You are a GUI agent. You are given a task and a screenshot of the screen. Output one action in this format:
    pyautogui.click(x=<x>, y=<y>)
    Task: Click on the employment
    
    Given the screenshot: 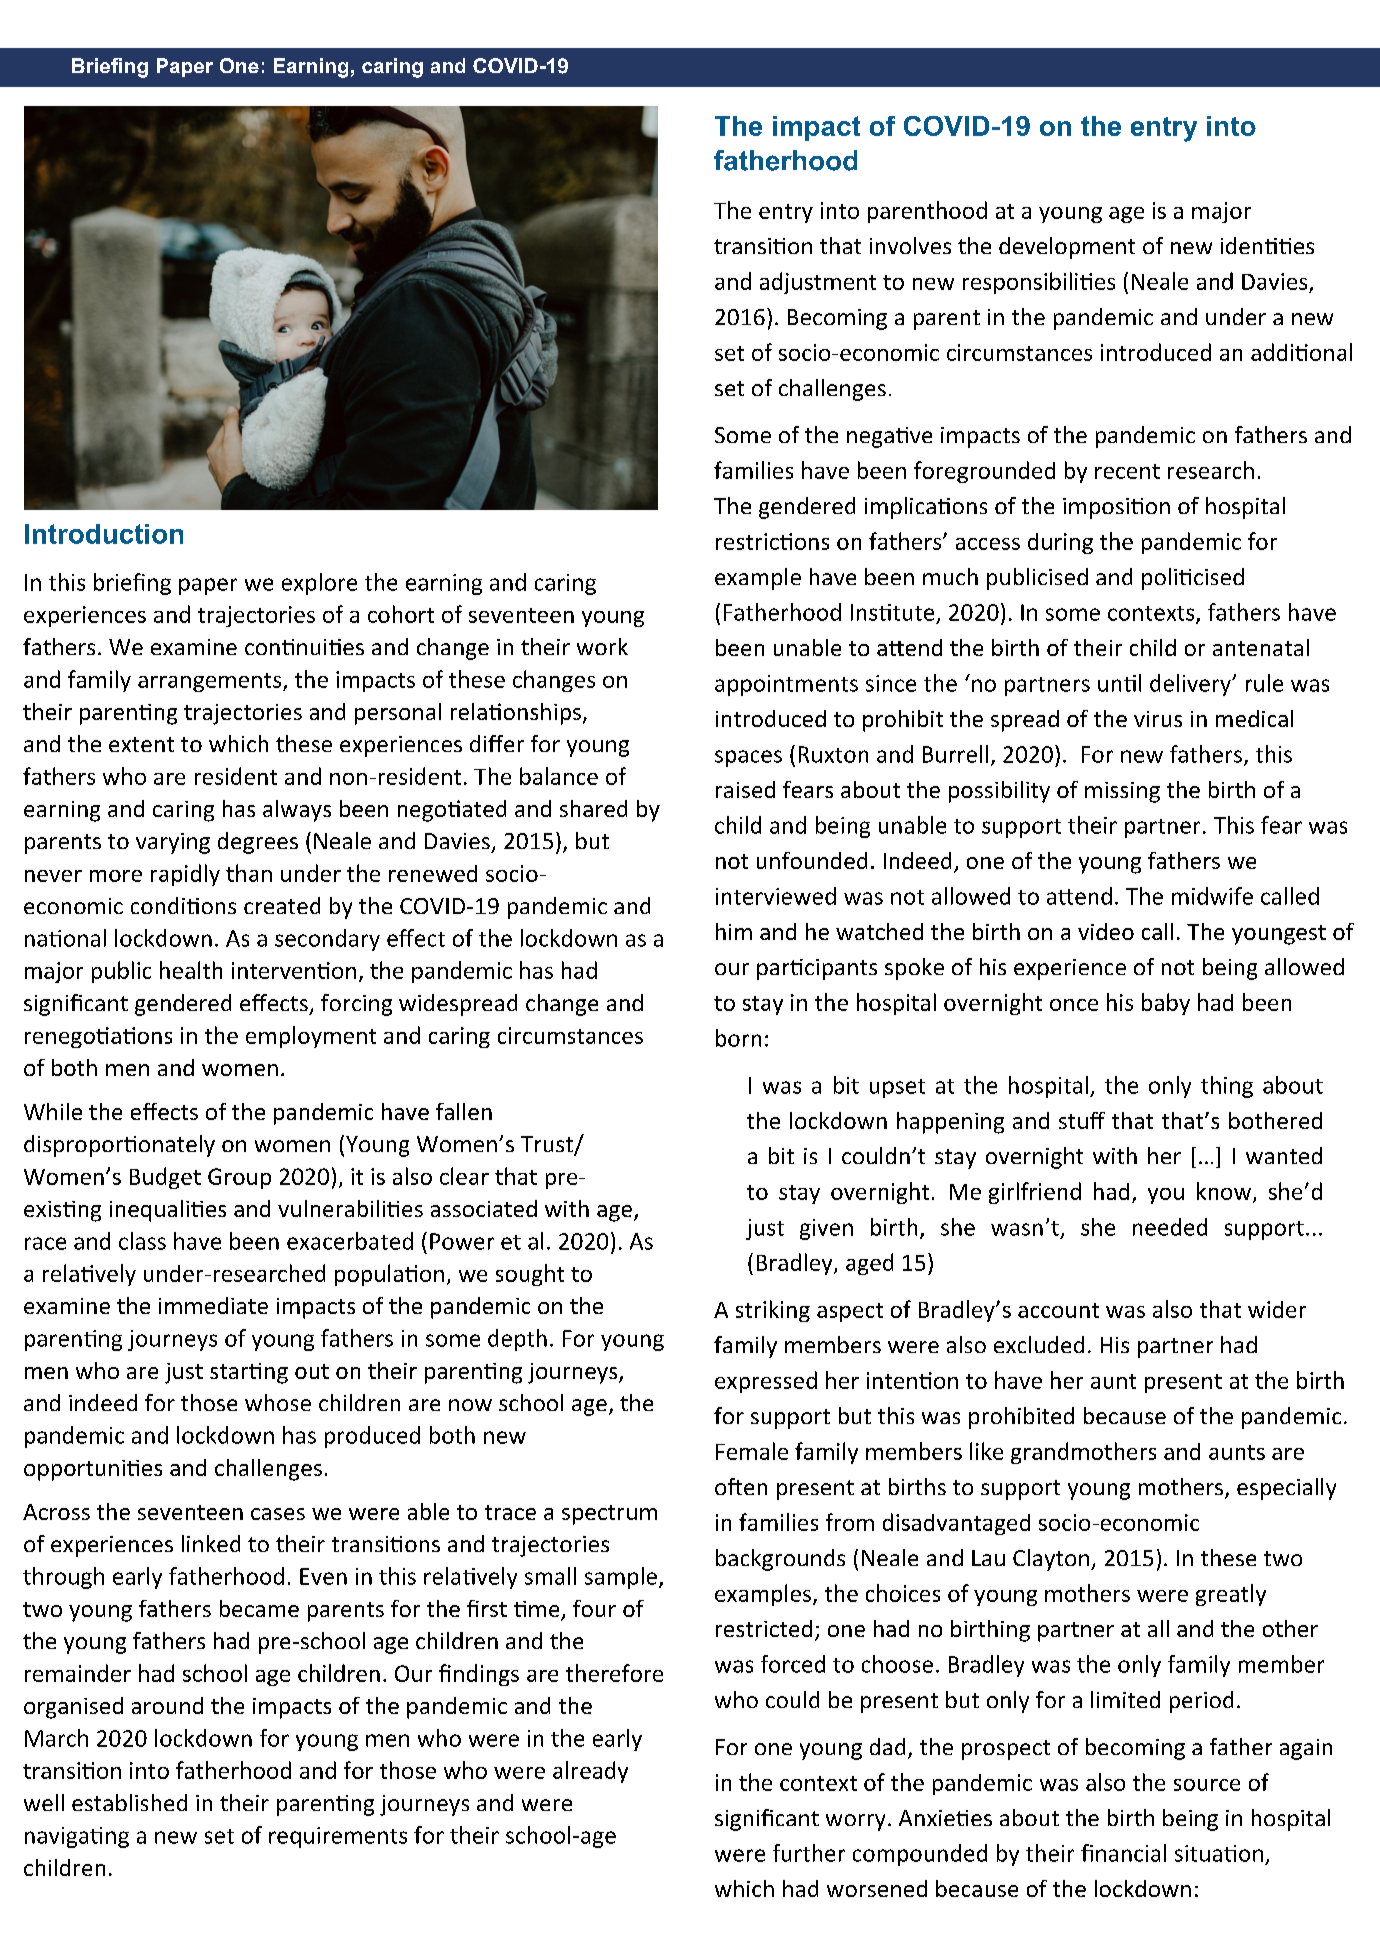 What is the action you would take?
    pyautogui.click(x=311, y=1037)
